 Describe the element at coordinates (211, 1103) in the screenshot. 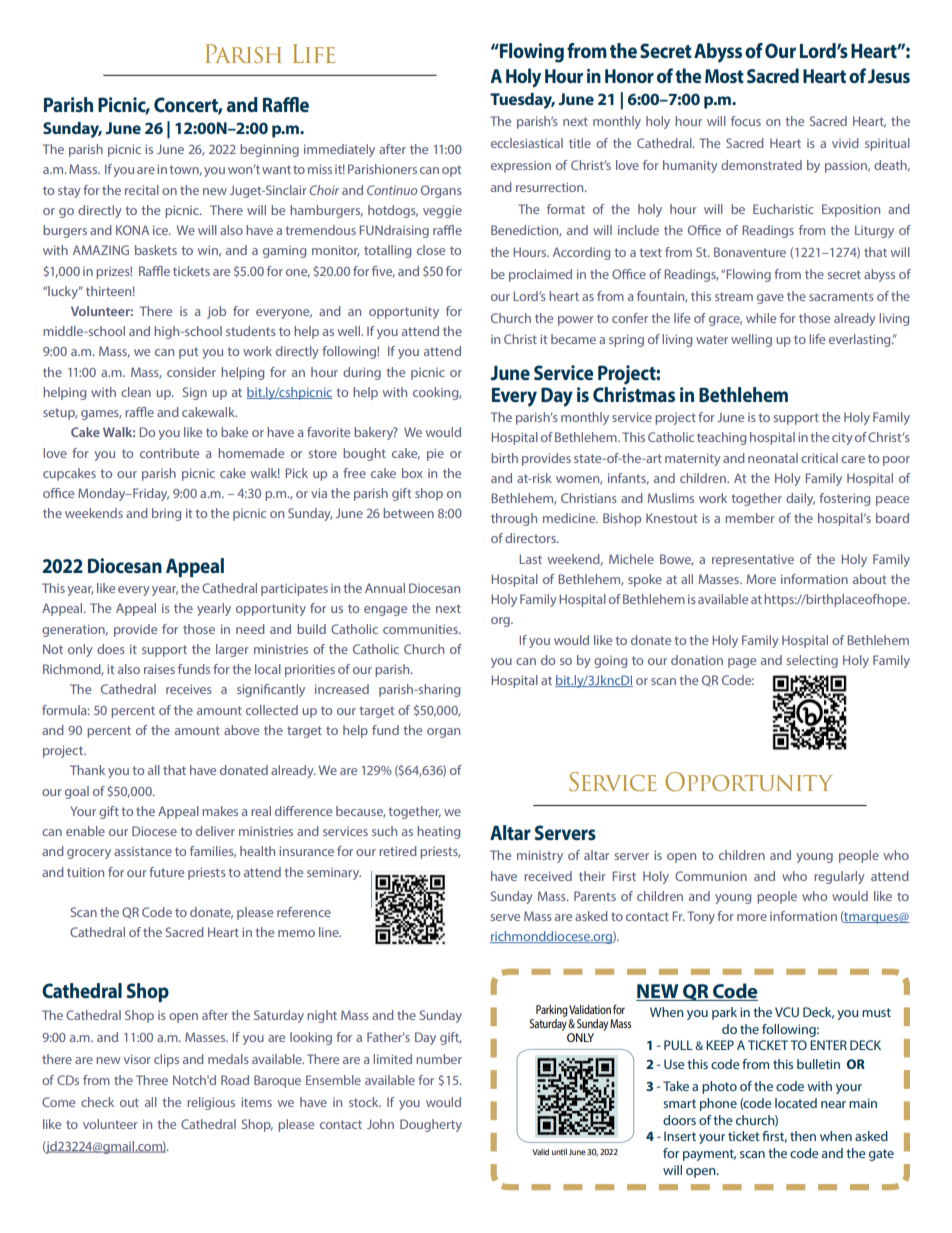

I see `religious` at that location.
